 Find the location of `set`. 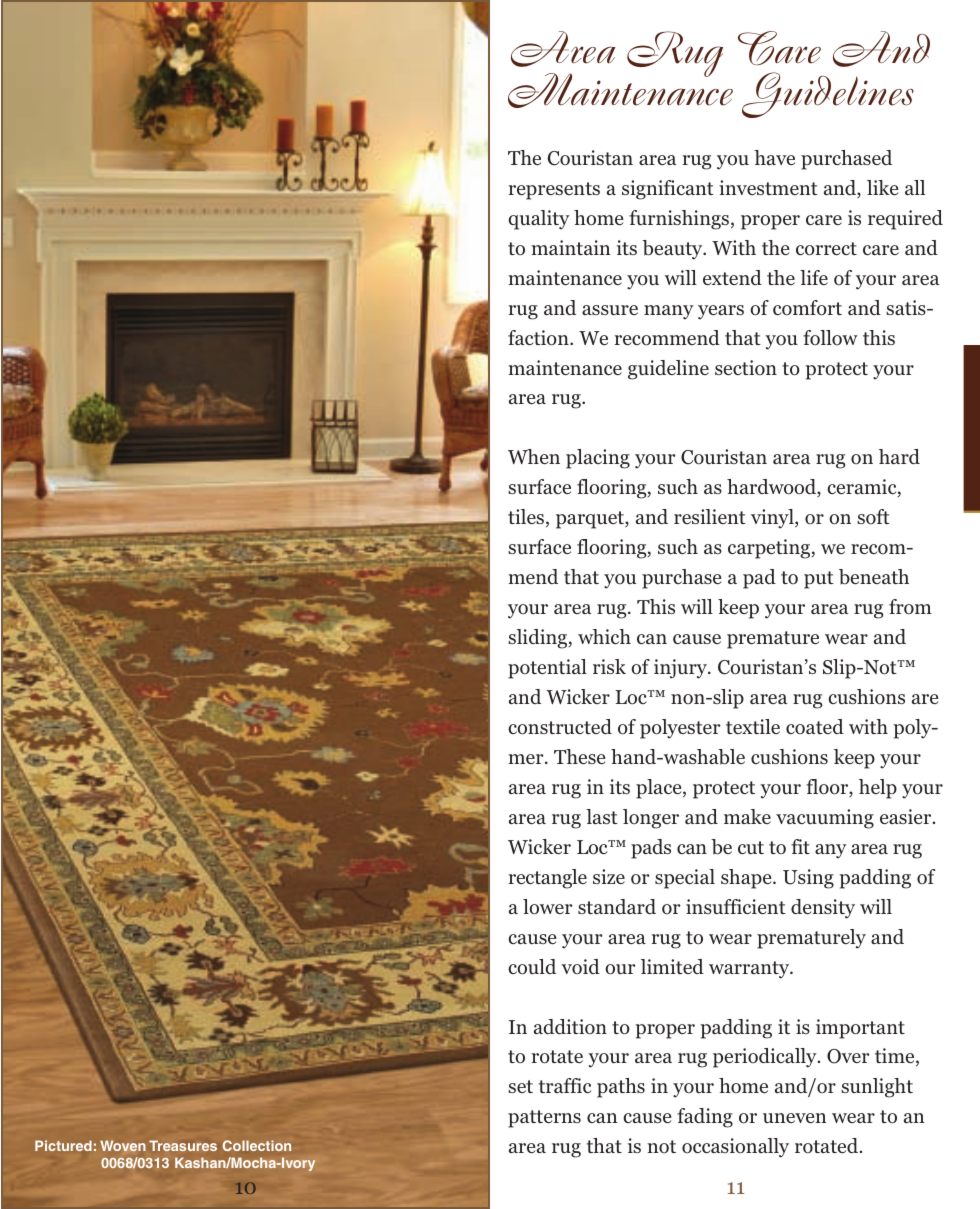

set is located at coordinates (520, 1086).
